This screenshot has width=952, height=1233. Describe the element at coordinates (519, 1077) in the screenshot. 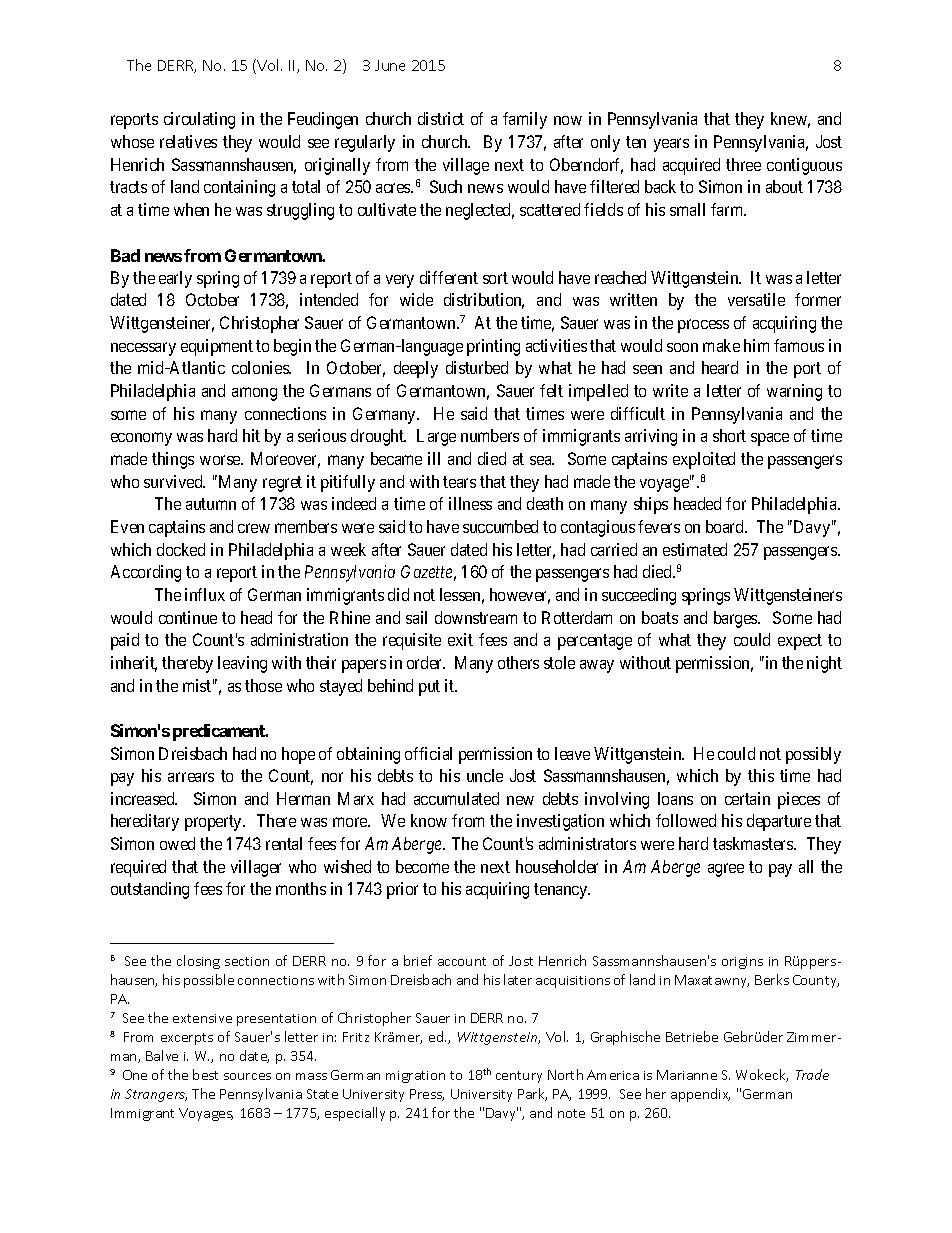

I see `century` at that location.
